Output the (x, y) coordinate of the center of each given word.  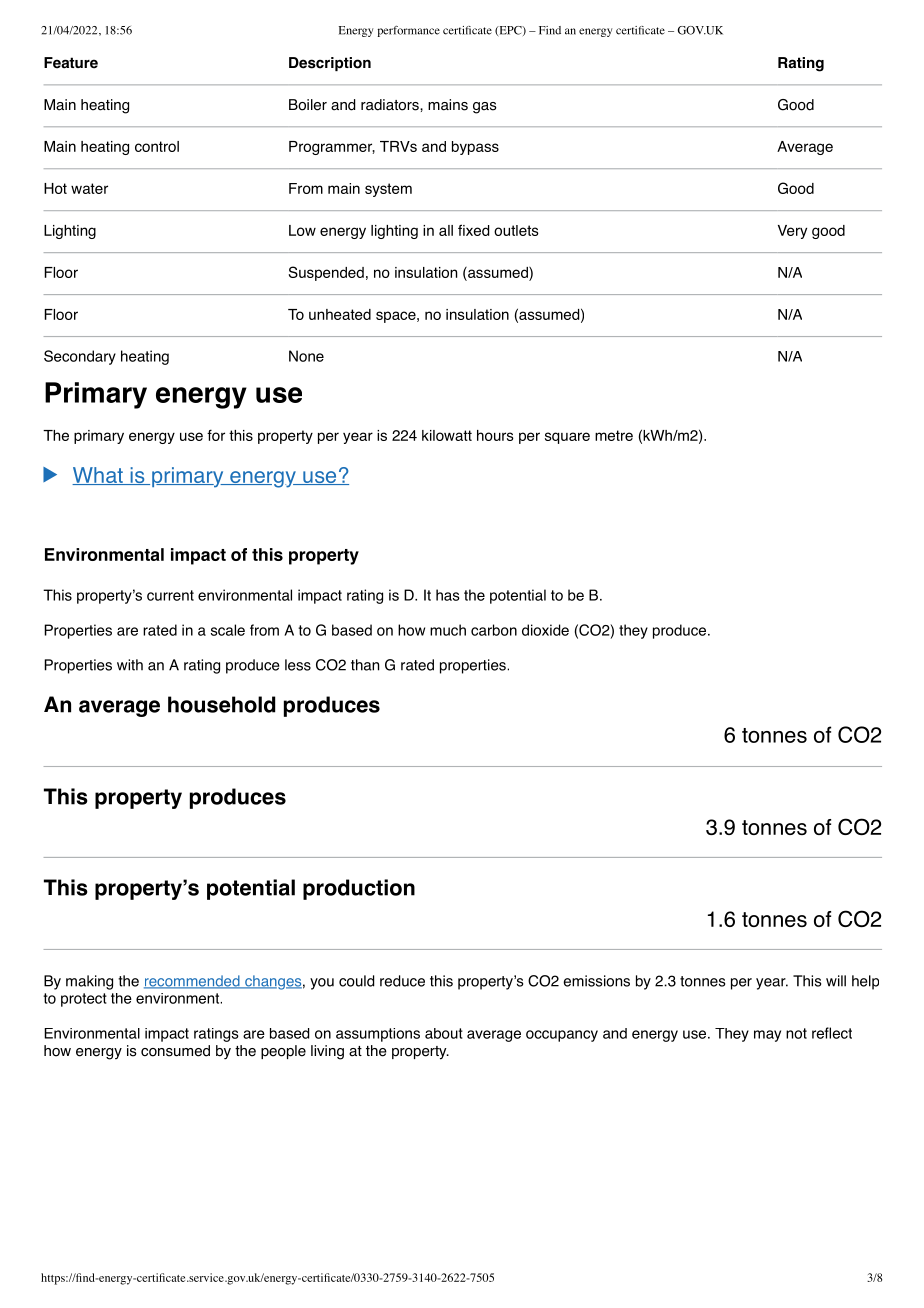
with (130, 665)
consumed (175, 1051)
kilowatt (447, 435)
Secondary (80, 357)
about (444, 1033)
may (767, 1036)
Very (792, 232)
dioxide (545, 630)
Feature (71, 63)
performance (408, 31)
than (365, 665)
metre (614, 435)
